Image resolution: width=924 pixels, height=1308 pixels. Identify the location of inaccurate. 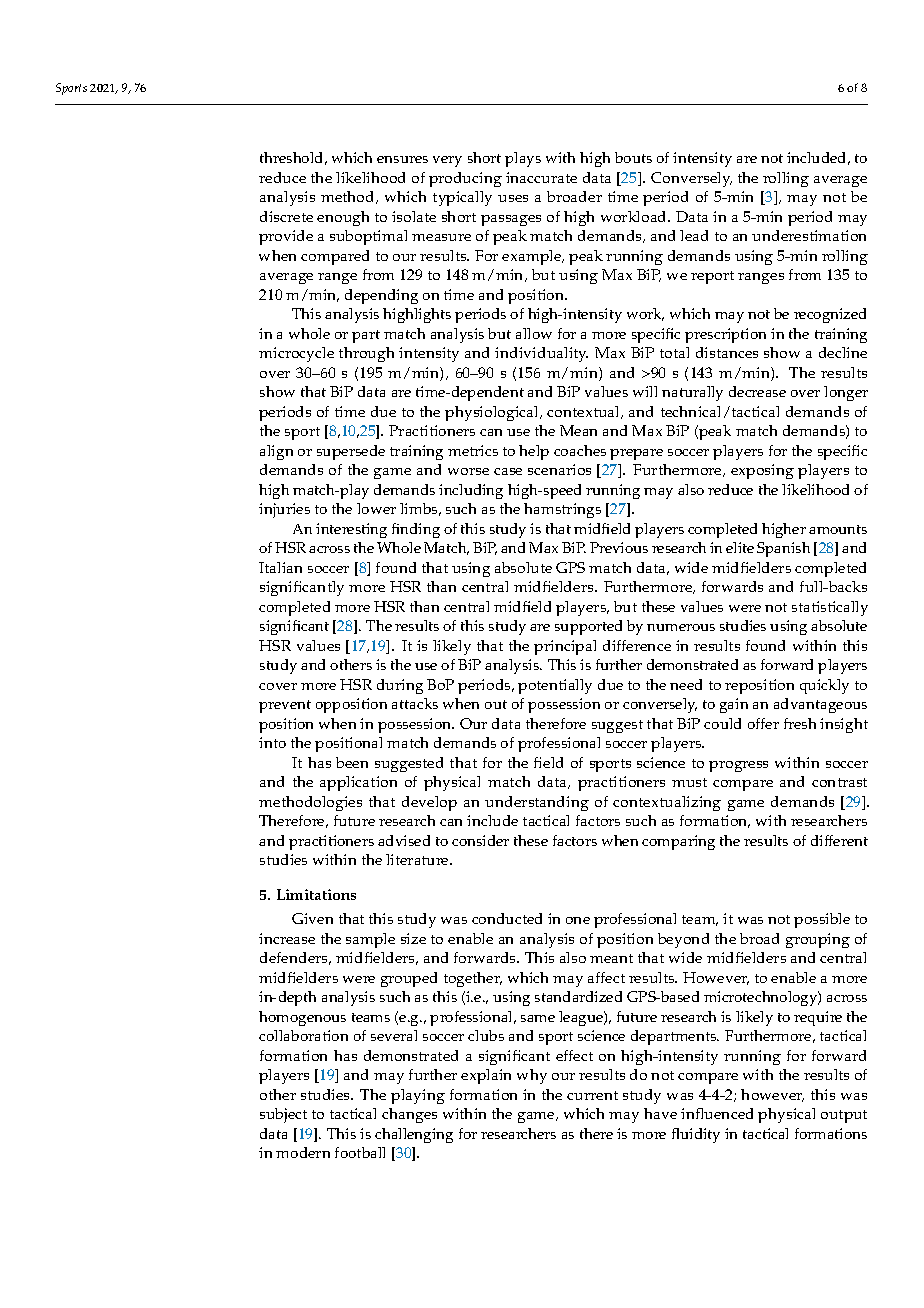
(541, 177).
